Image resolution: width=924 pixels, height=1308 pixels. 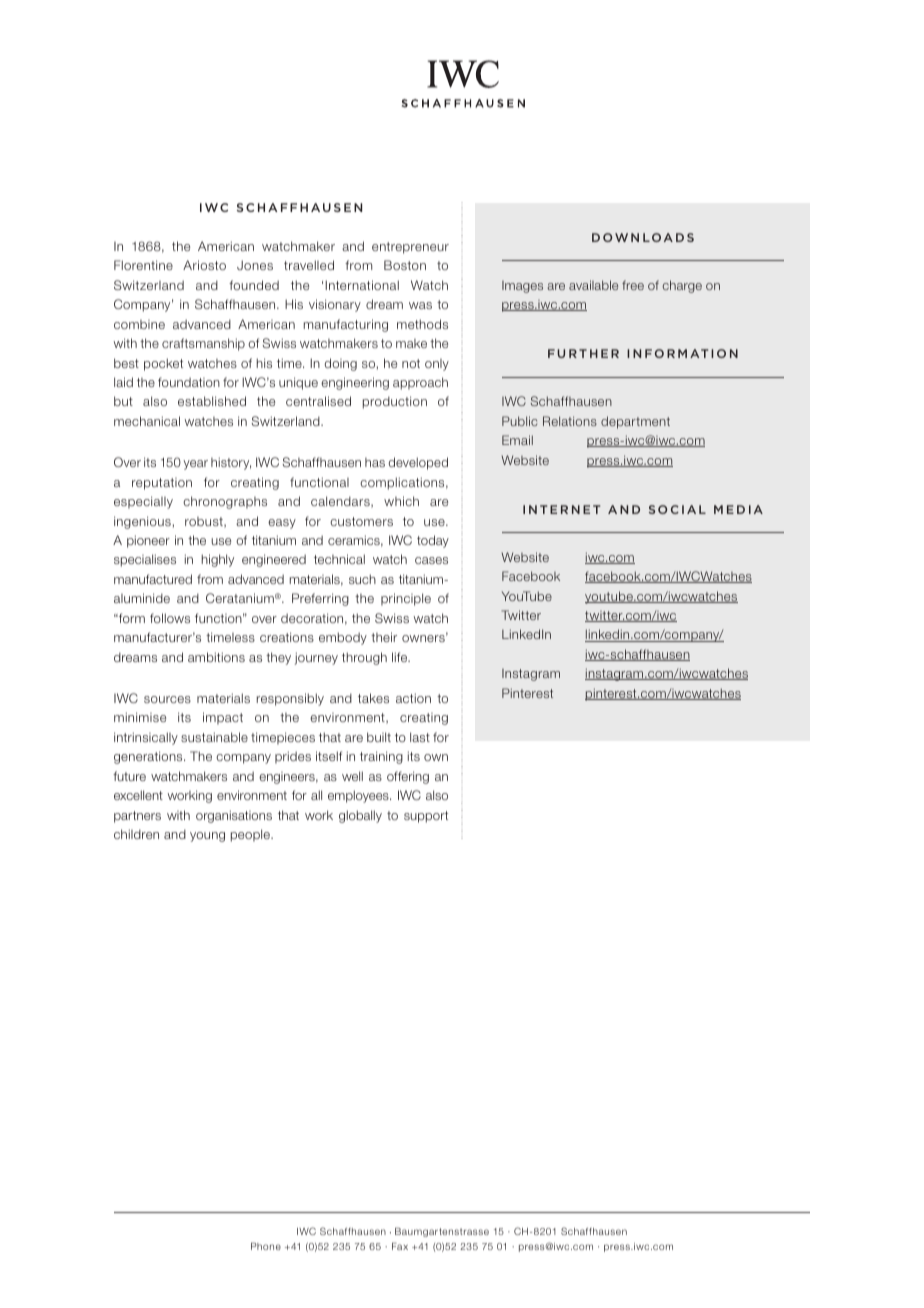 I want to click on Florentine, so click(x=143, y=265).
